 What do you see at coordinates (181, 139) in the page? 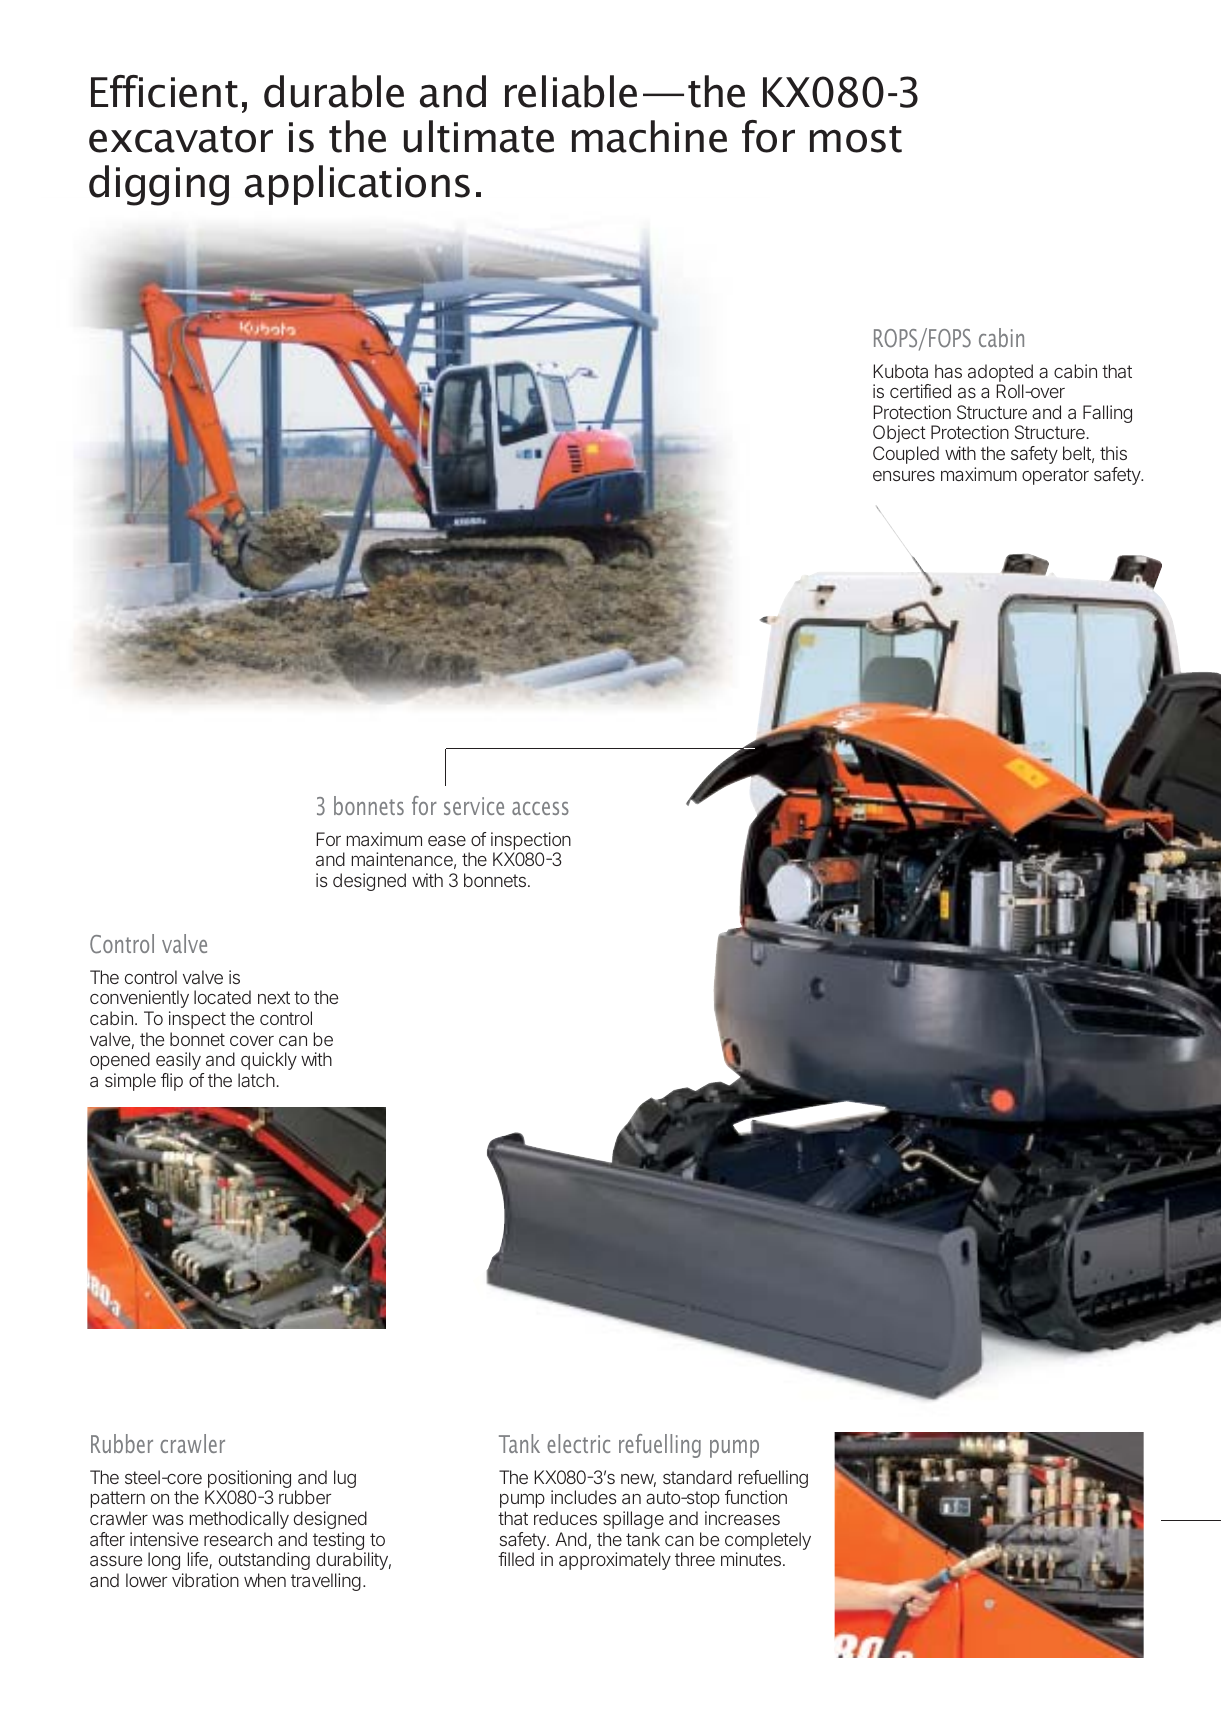
I see `excavator` at bounding box center [181, 139].
